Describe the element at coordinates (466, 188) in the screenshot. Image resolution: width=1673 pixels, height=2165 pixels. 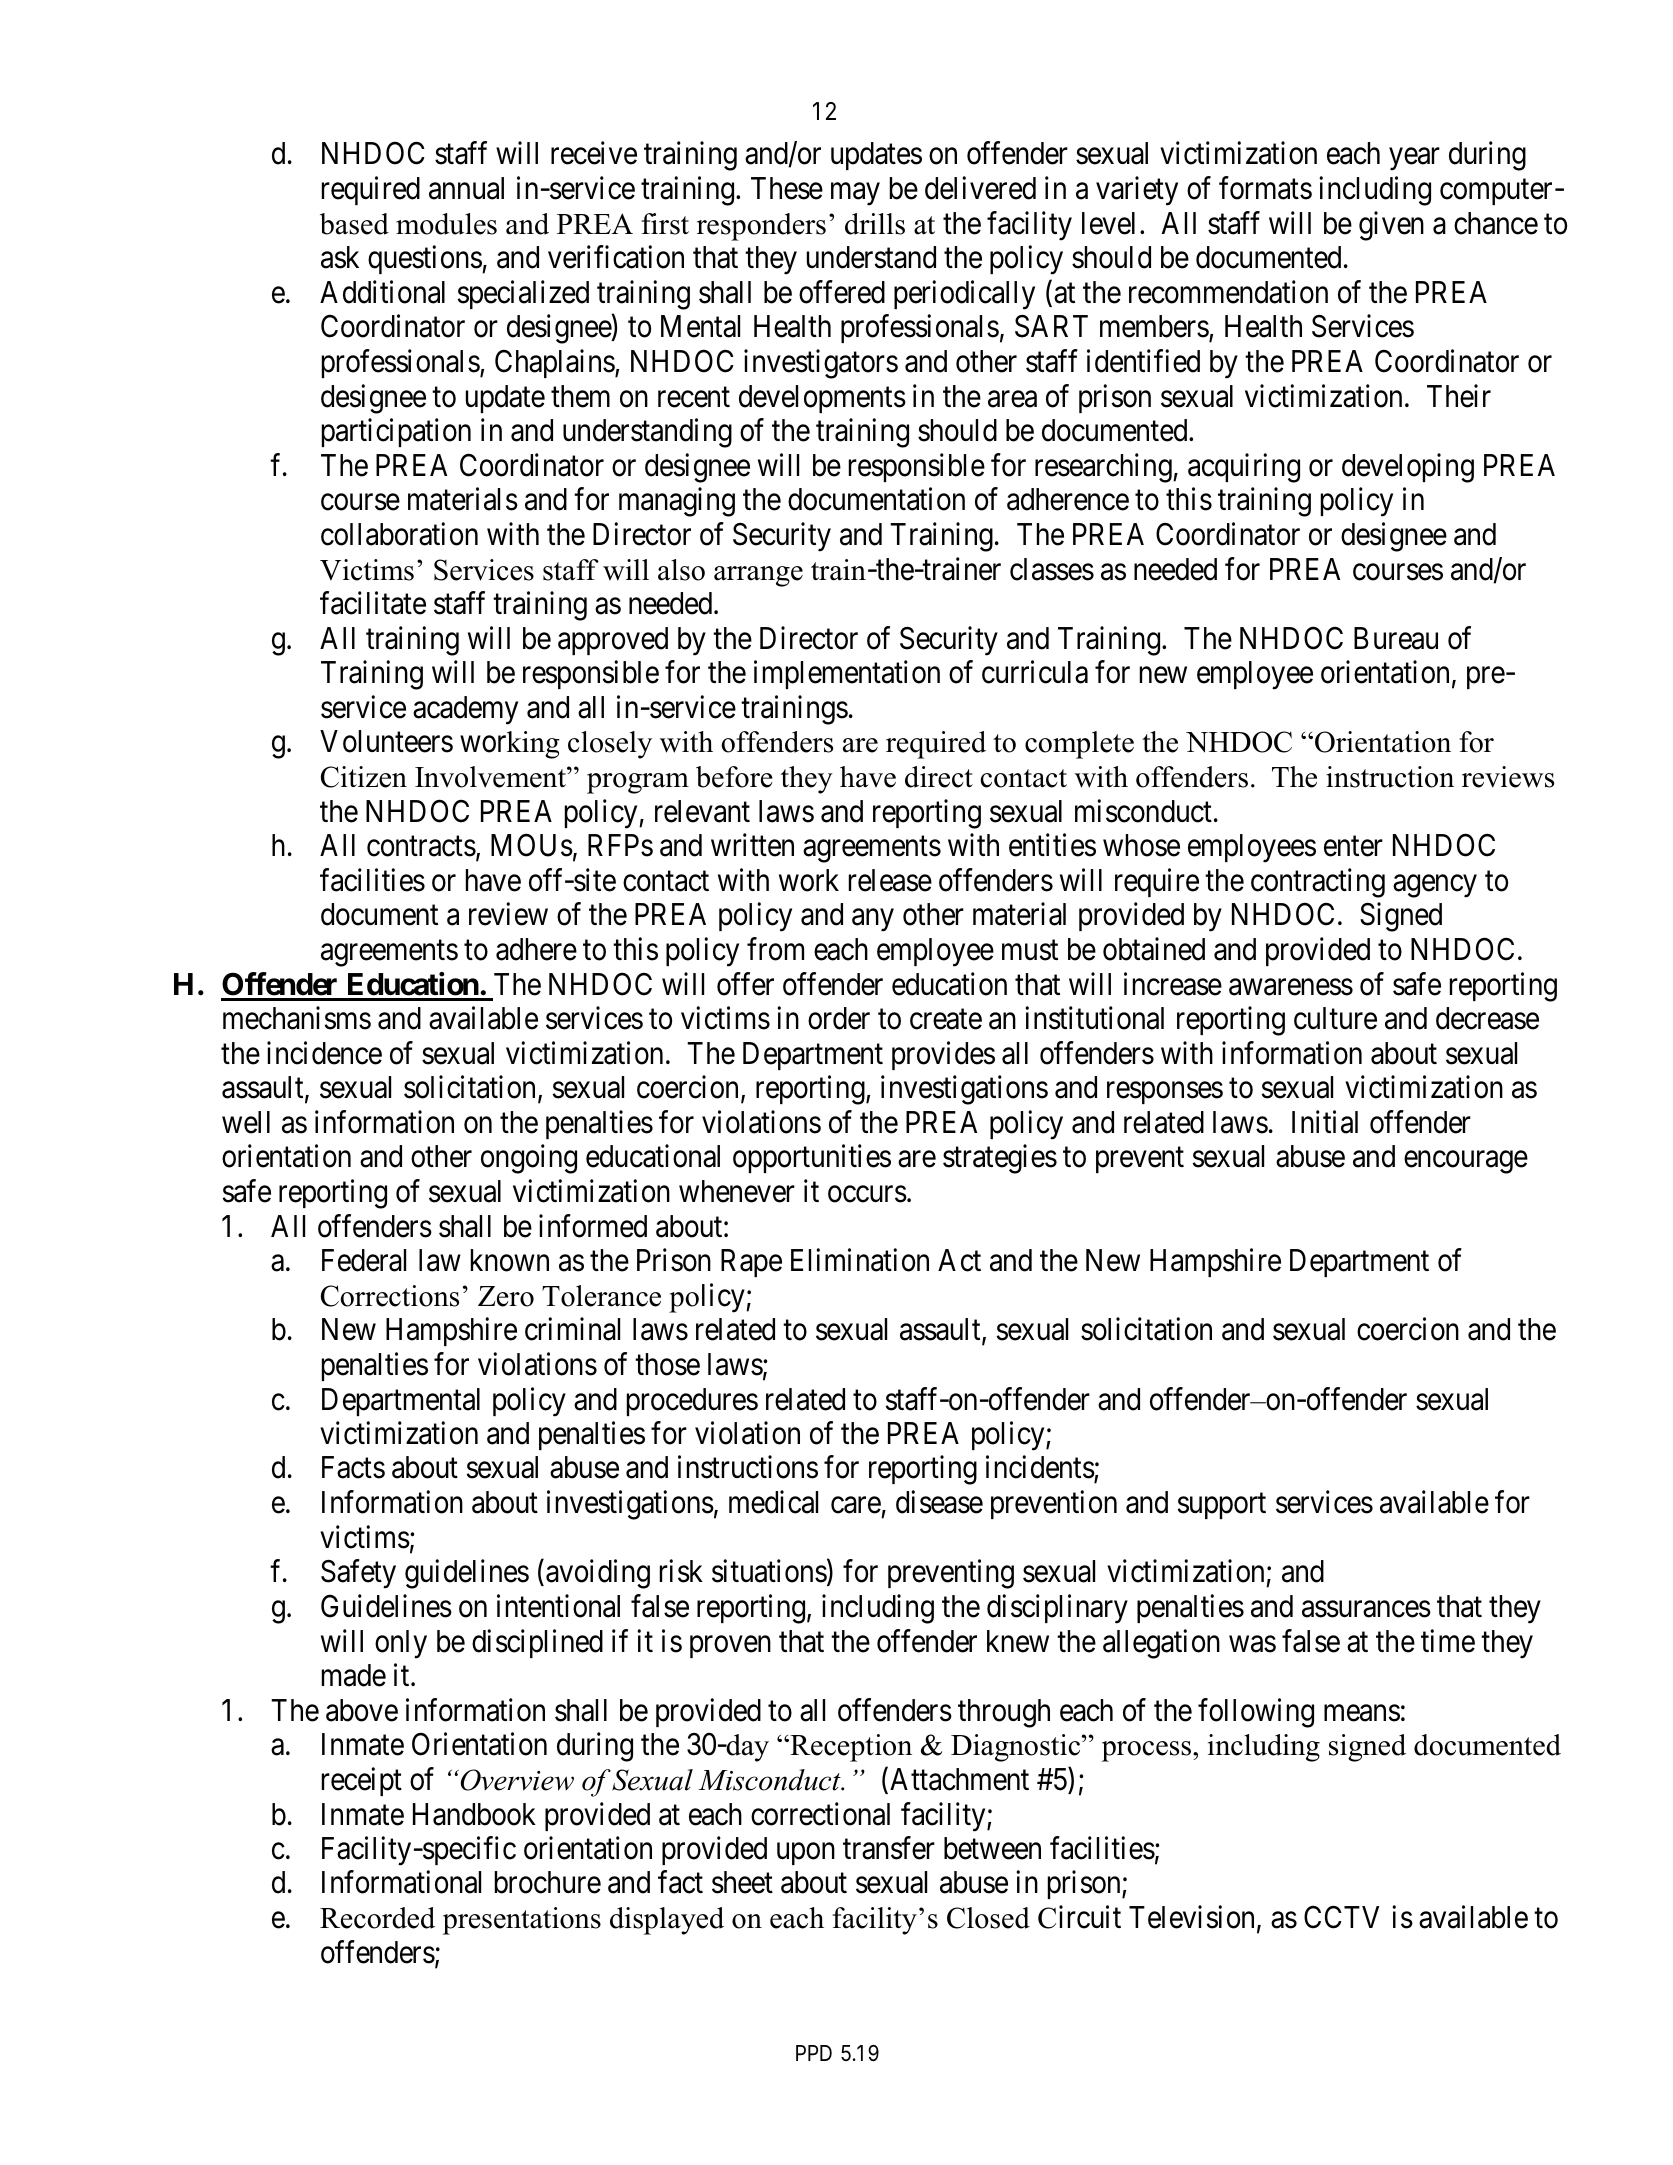
I see `annual` at that location.
